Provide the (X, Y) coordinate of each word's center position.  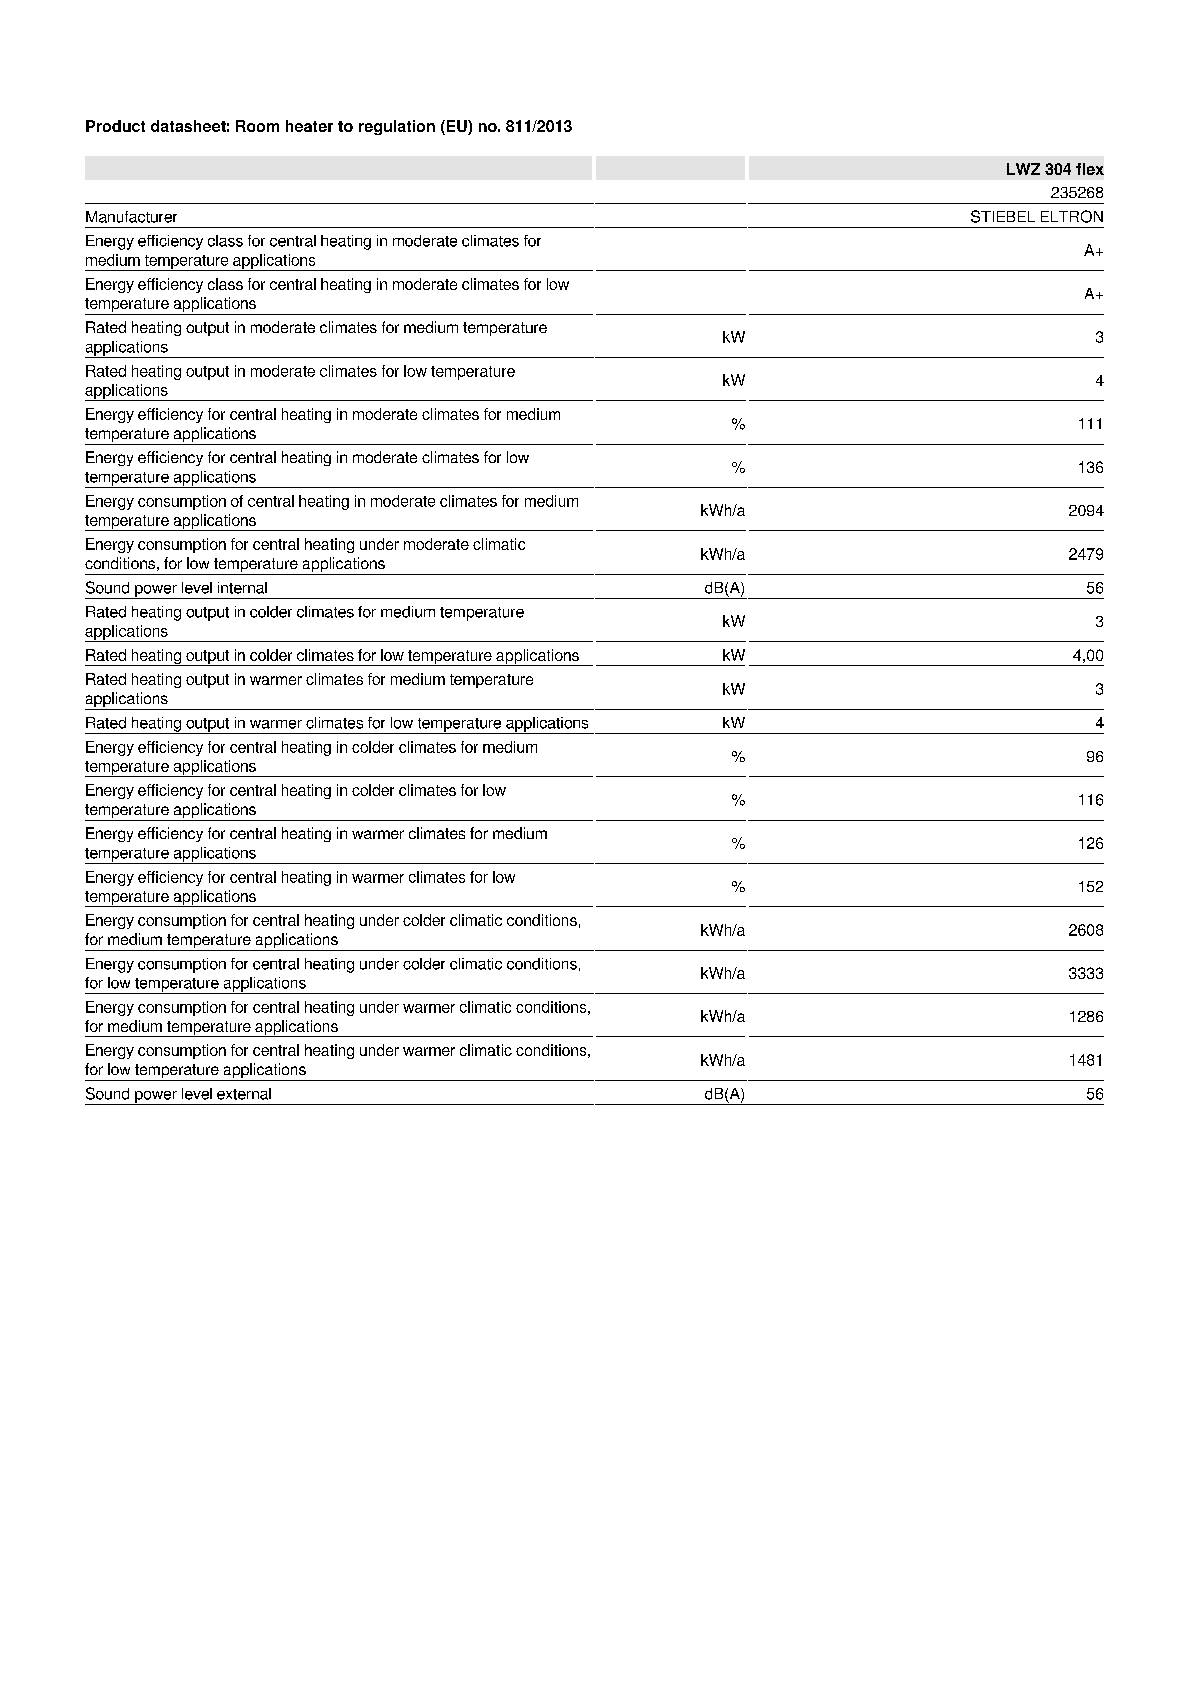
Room (257, 126)
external (244, 1094)
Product (115, 126)
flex (1090, 169)
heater (309, 126)
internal (242, 588)
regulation (397, 127)
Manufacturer (131, 217)
